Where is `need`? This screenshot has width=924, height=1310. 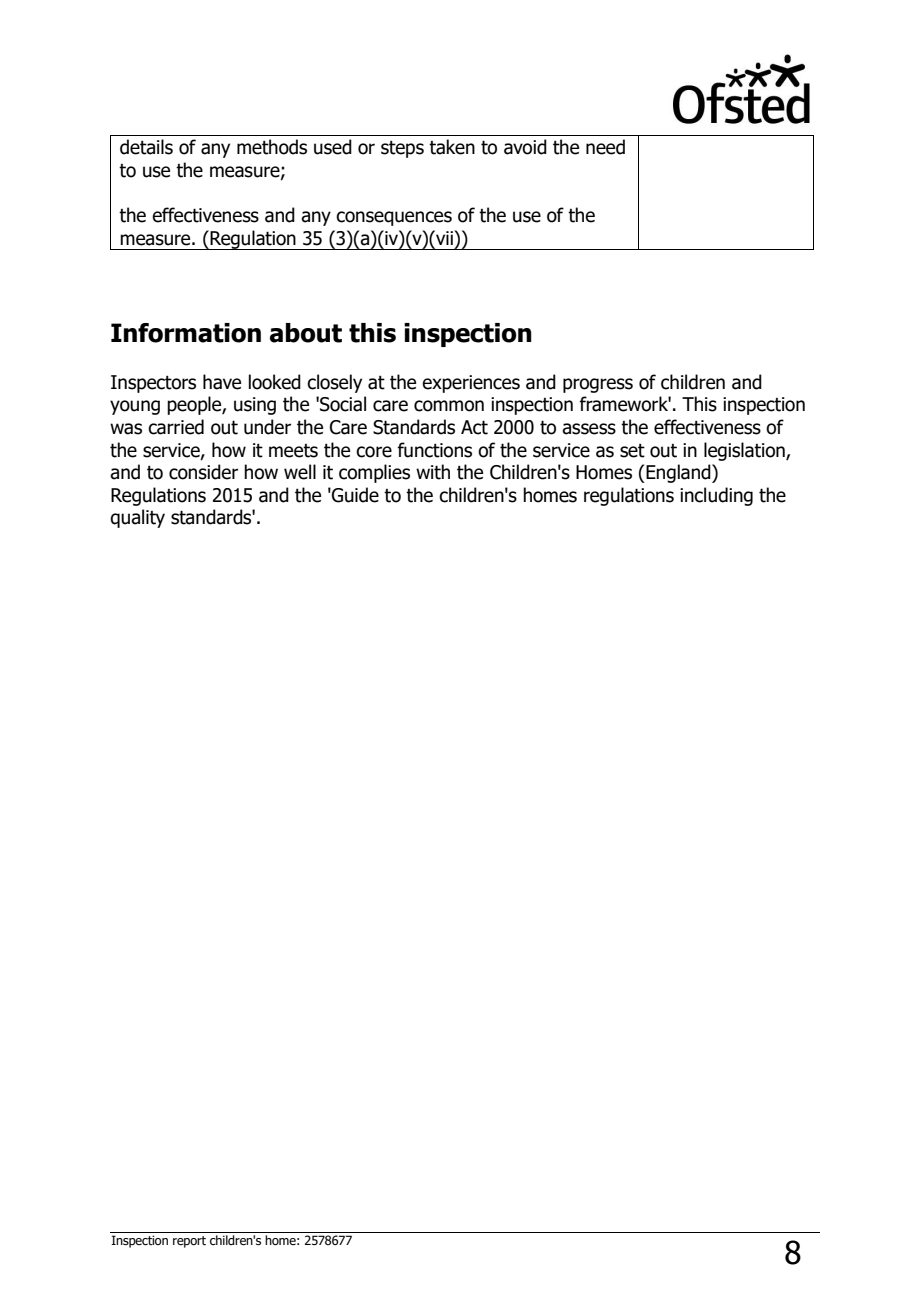 need is located at coordinates (605, 147).
